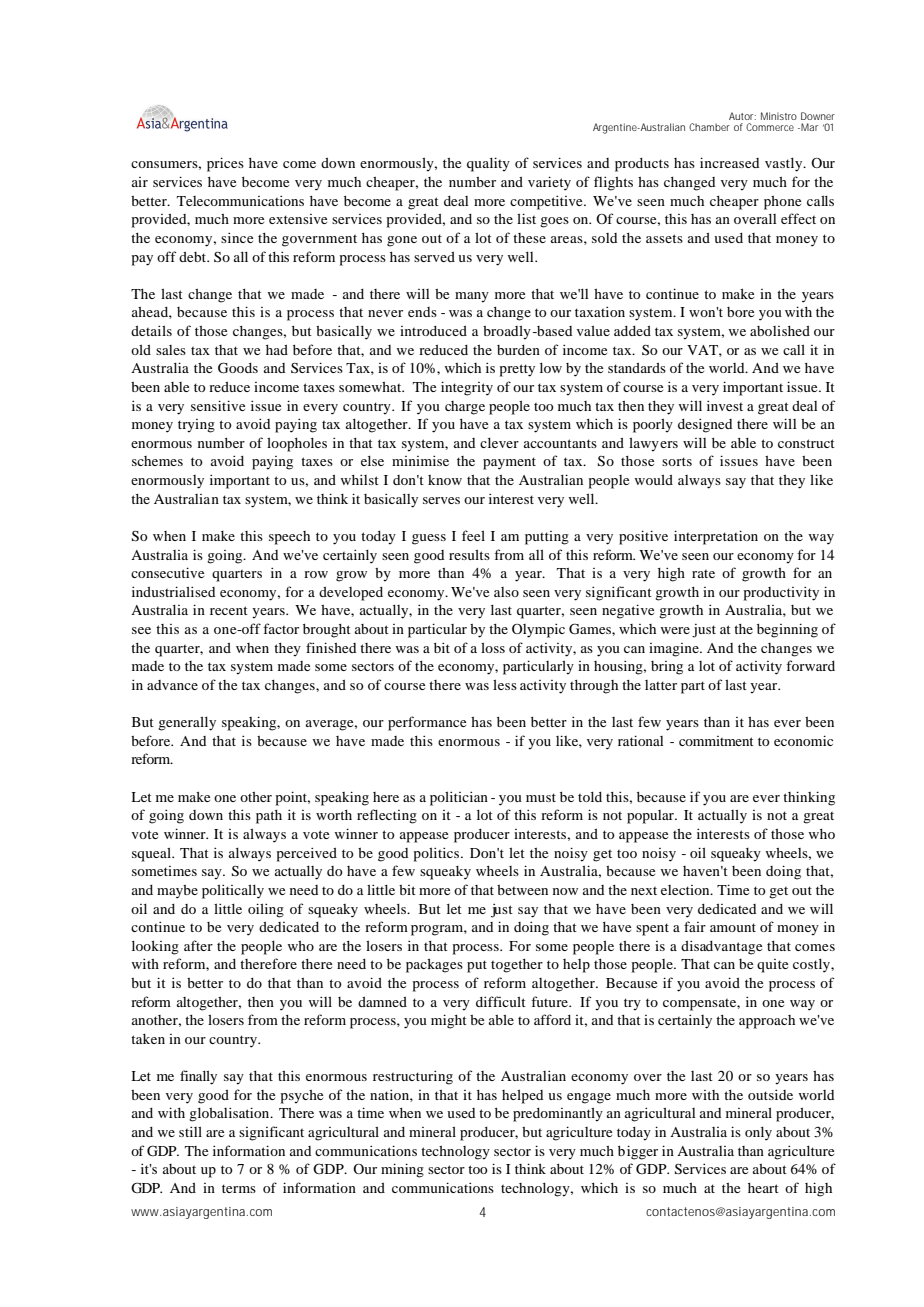  I want to click on quality, so click(488, 164).
